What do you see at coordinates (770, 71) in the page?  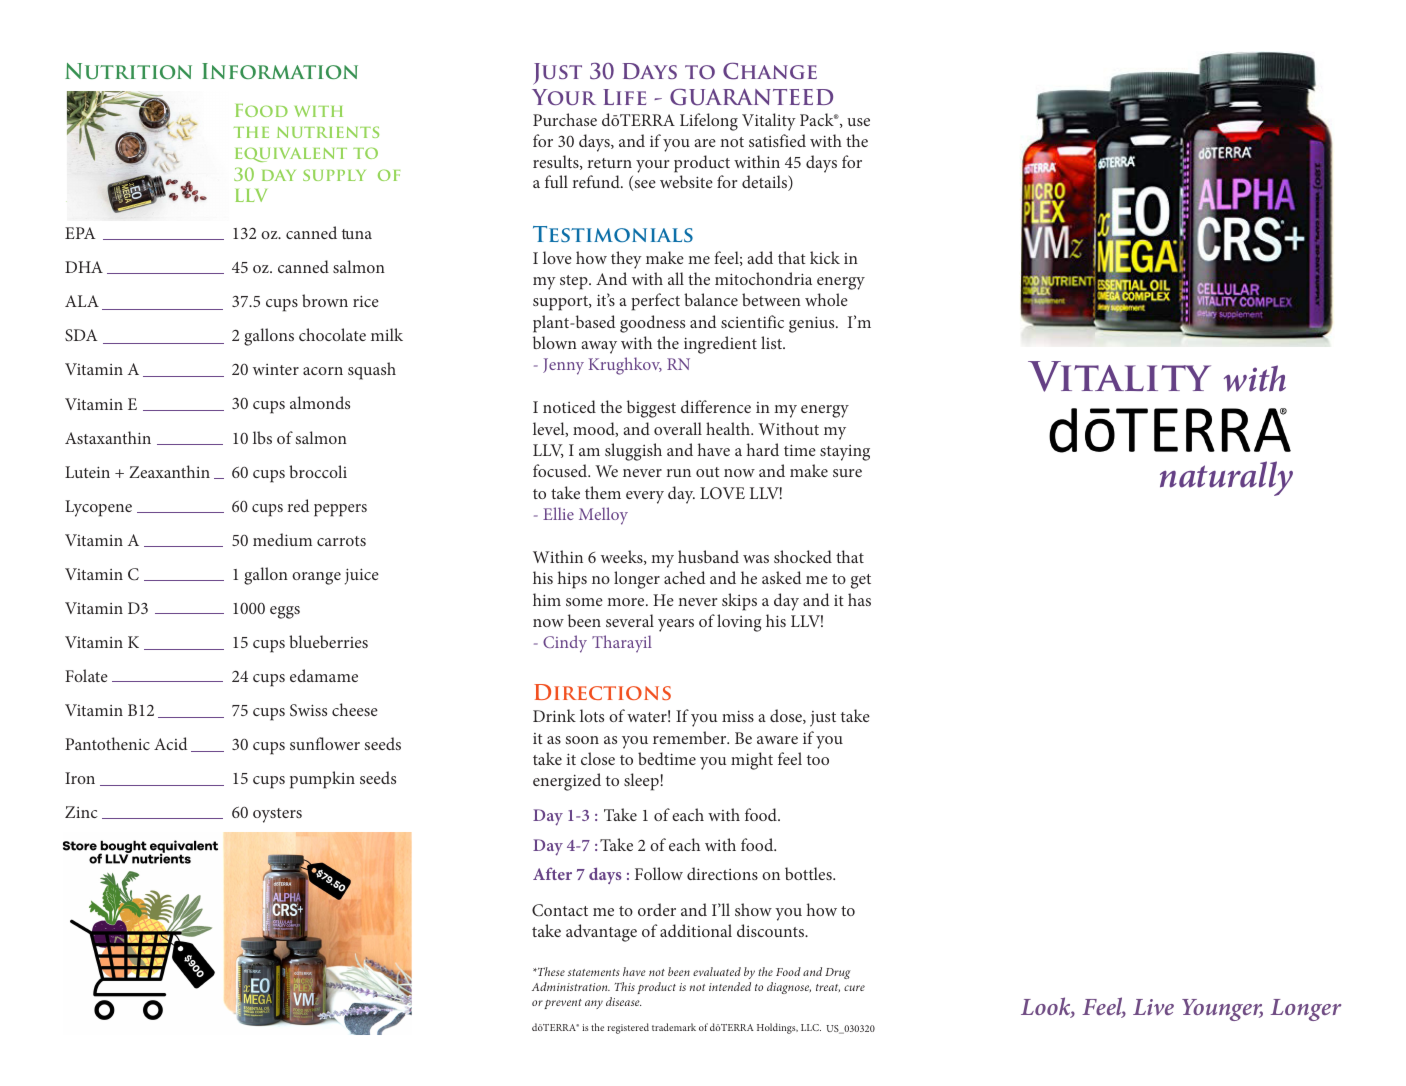 I see `Change` at bounding box center [770, 71].
